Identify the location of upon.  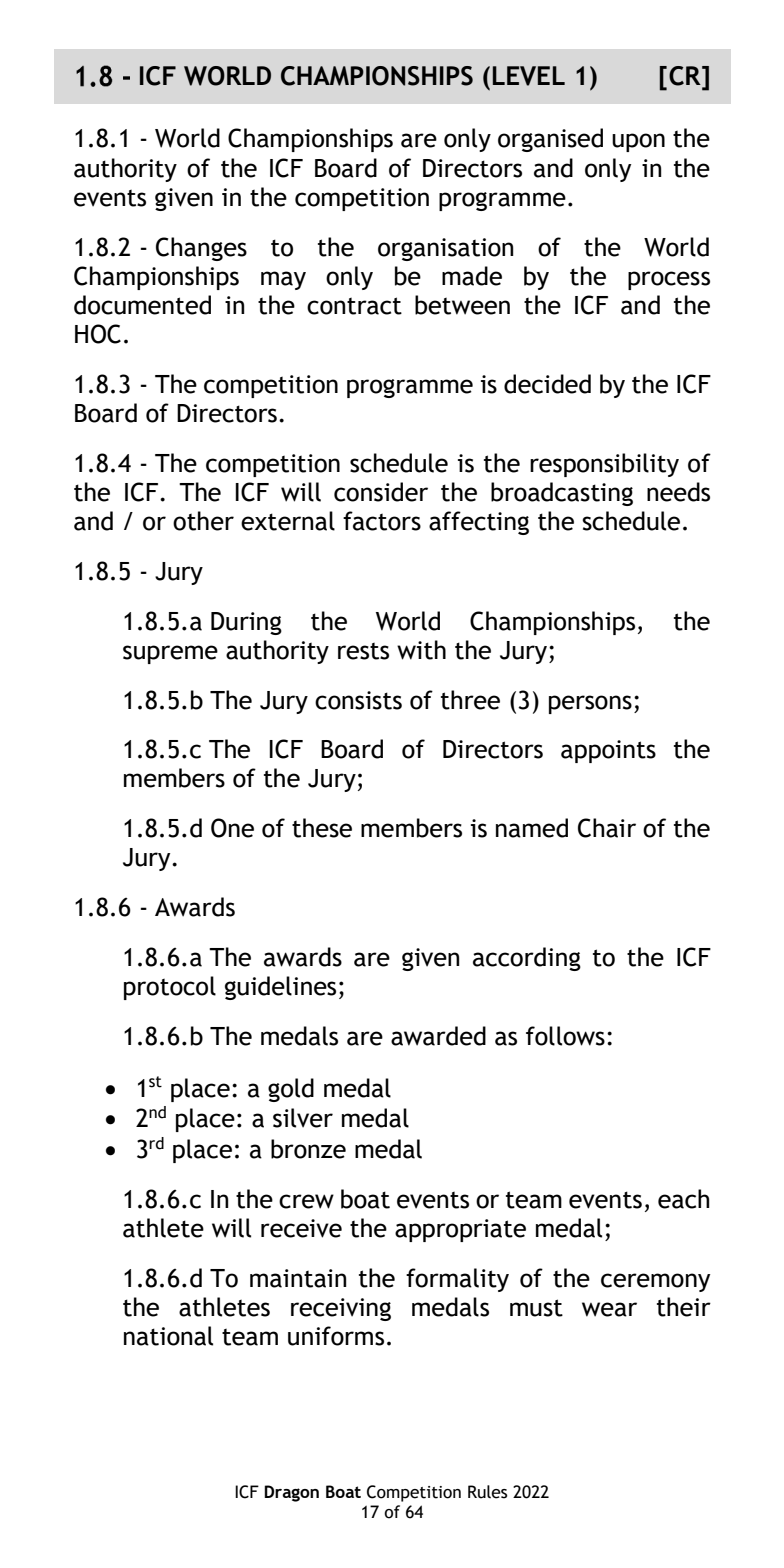
(638, 142).
